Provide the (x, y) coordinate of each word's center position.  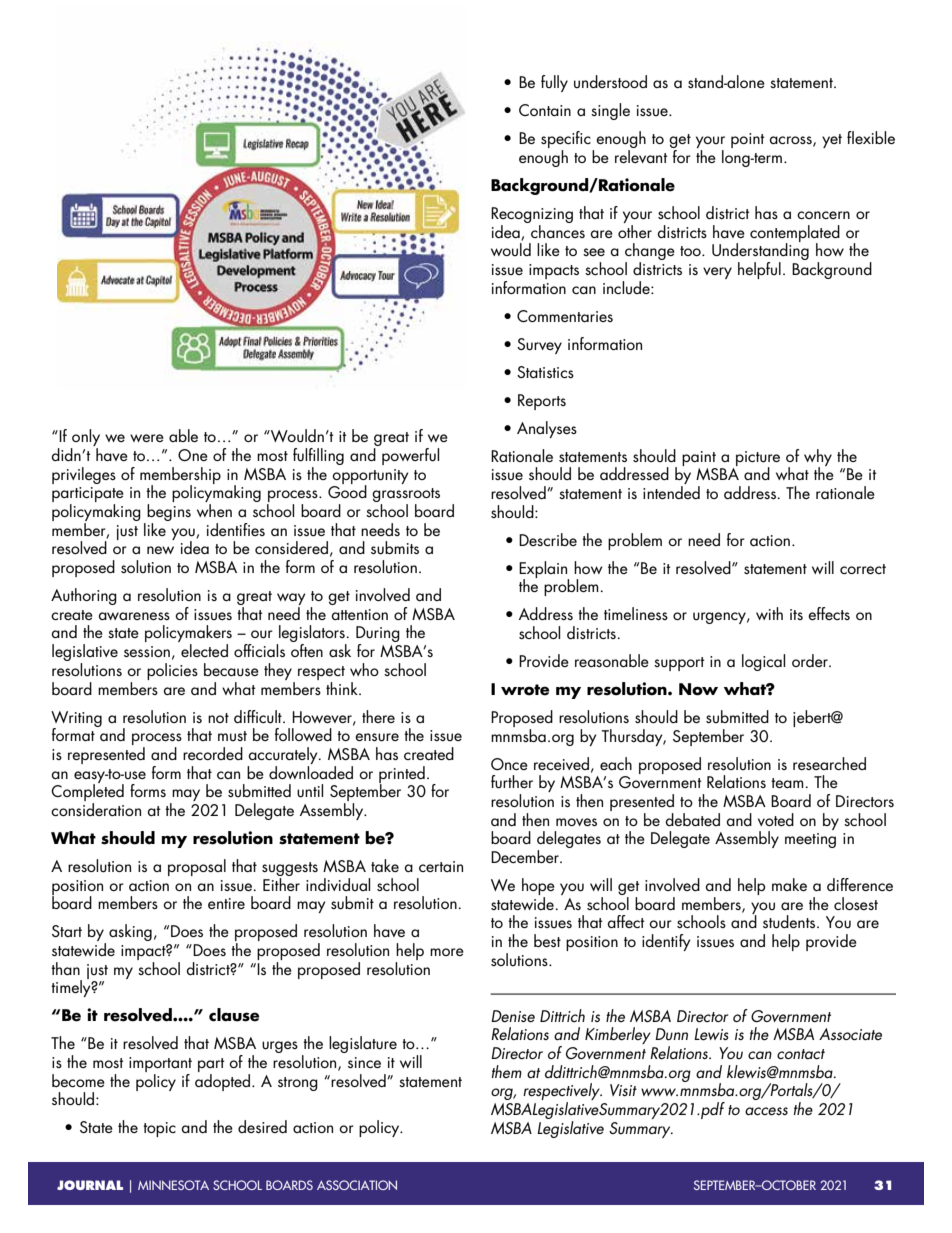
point (748, 140)
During (378, 635)
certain (441, 866)
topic (159, 1129)
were (147, 438)
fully (554, 83)
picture (758, 459)
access (766, 1111)
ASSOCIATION (357, 1185)
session (147, 651)
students (790, 922)
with (769, 613)
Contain (545, 110)
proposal (197, 867)
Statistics (545, 372)
